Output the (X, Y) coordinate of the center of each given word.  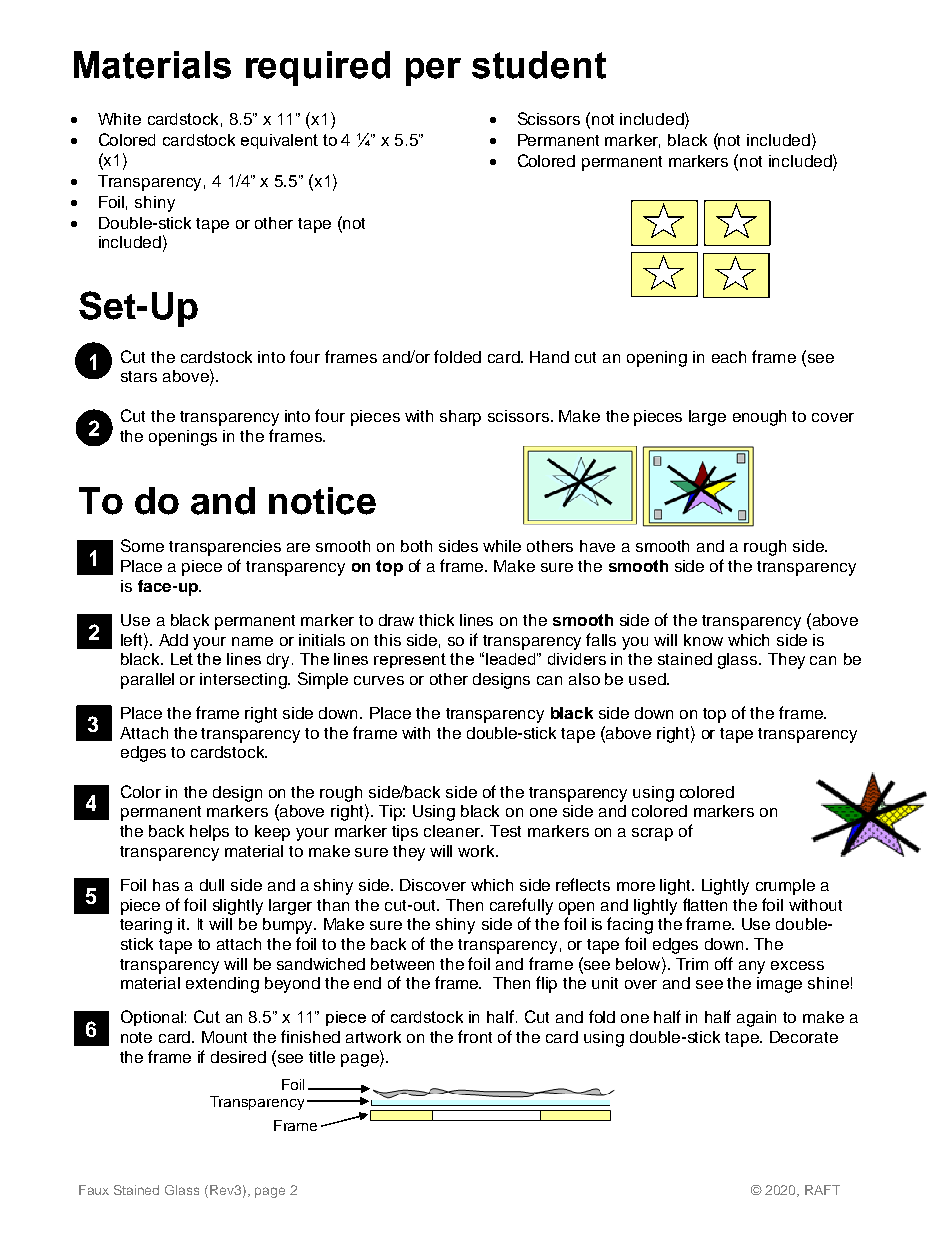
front (475, 1036)
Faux (94, 1190)
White (119, 119)
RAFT (822, 1190)
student (539, 65)
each (729, 357)
